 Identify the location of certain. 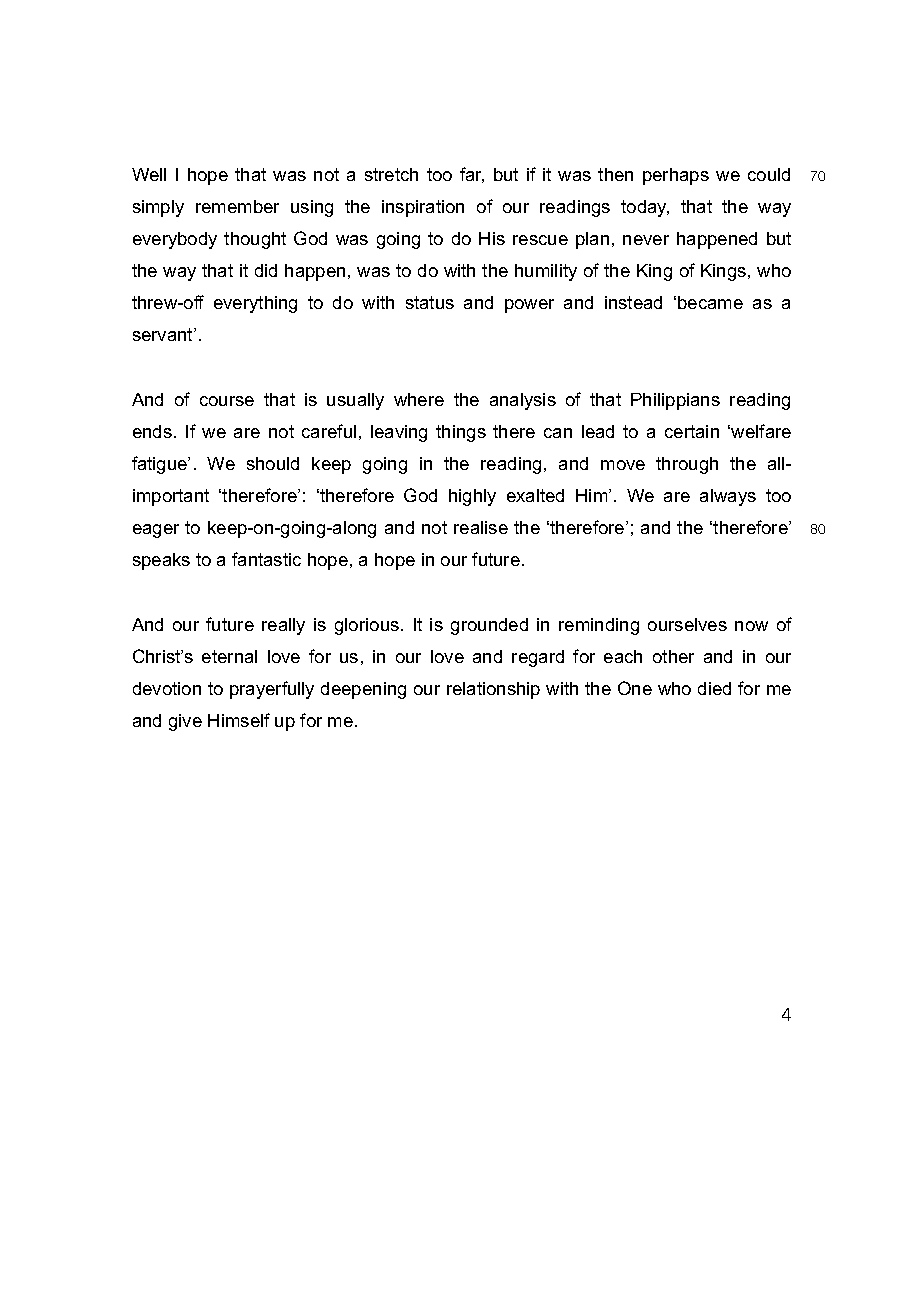
(692, 431).
